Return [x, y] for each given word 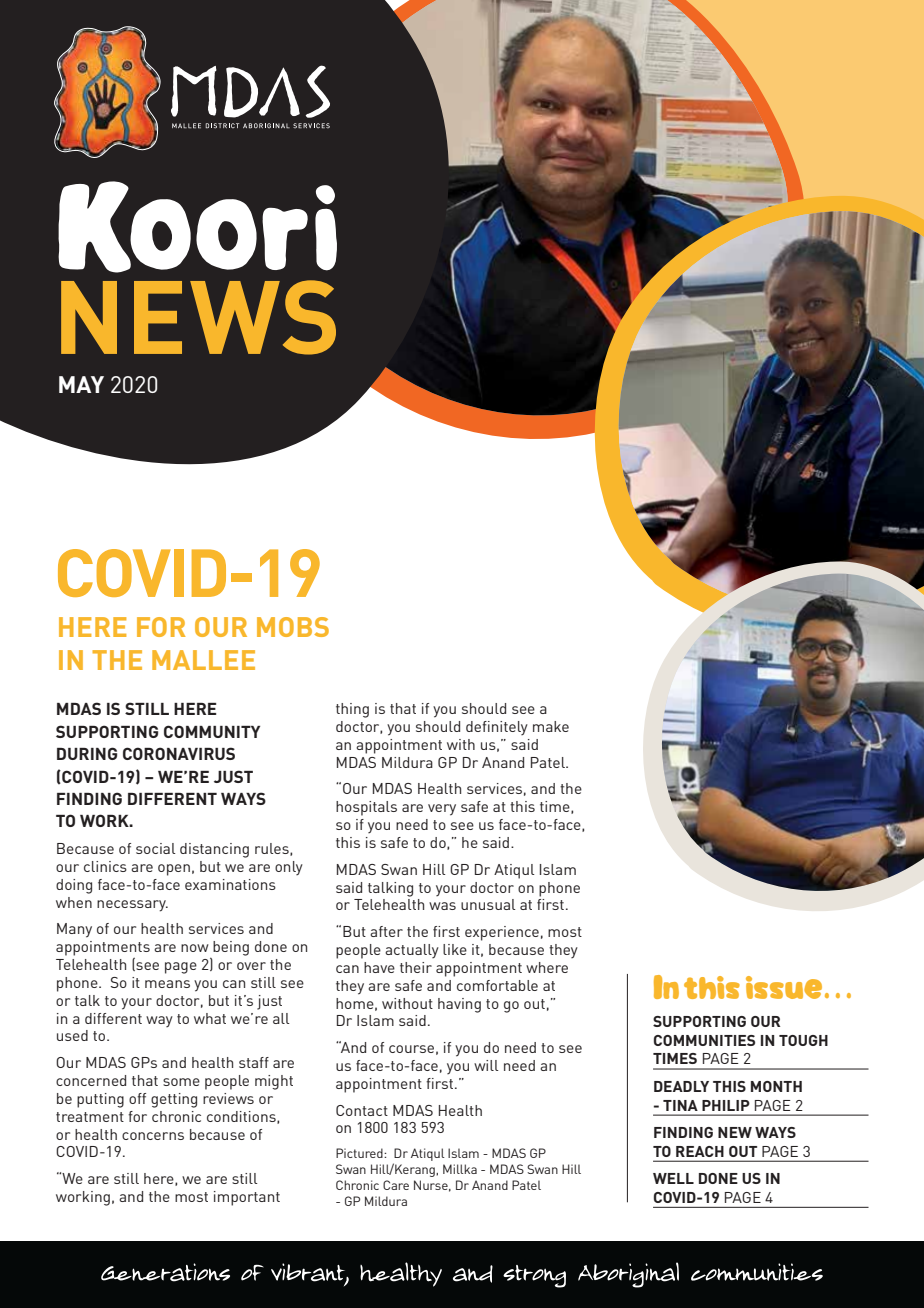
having [459, 1005]
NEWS [198, 317]
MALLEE [203, 660]
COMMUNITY [212, 731]
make [551, 726]
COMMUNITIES [704, 1040]
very [442, 810]
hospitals [366, 808]
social [156, 848]
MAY [81, 384]
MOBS [293, 627]
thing [352, 710]
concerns [153, 1136]
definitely [497, 728]
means [167, 984]
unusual [488, 904]
